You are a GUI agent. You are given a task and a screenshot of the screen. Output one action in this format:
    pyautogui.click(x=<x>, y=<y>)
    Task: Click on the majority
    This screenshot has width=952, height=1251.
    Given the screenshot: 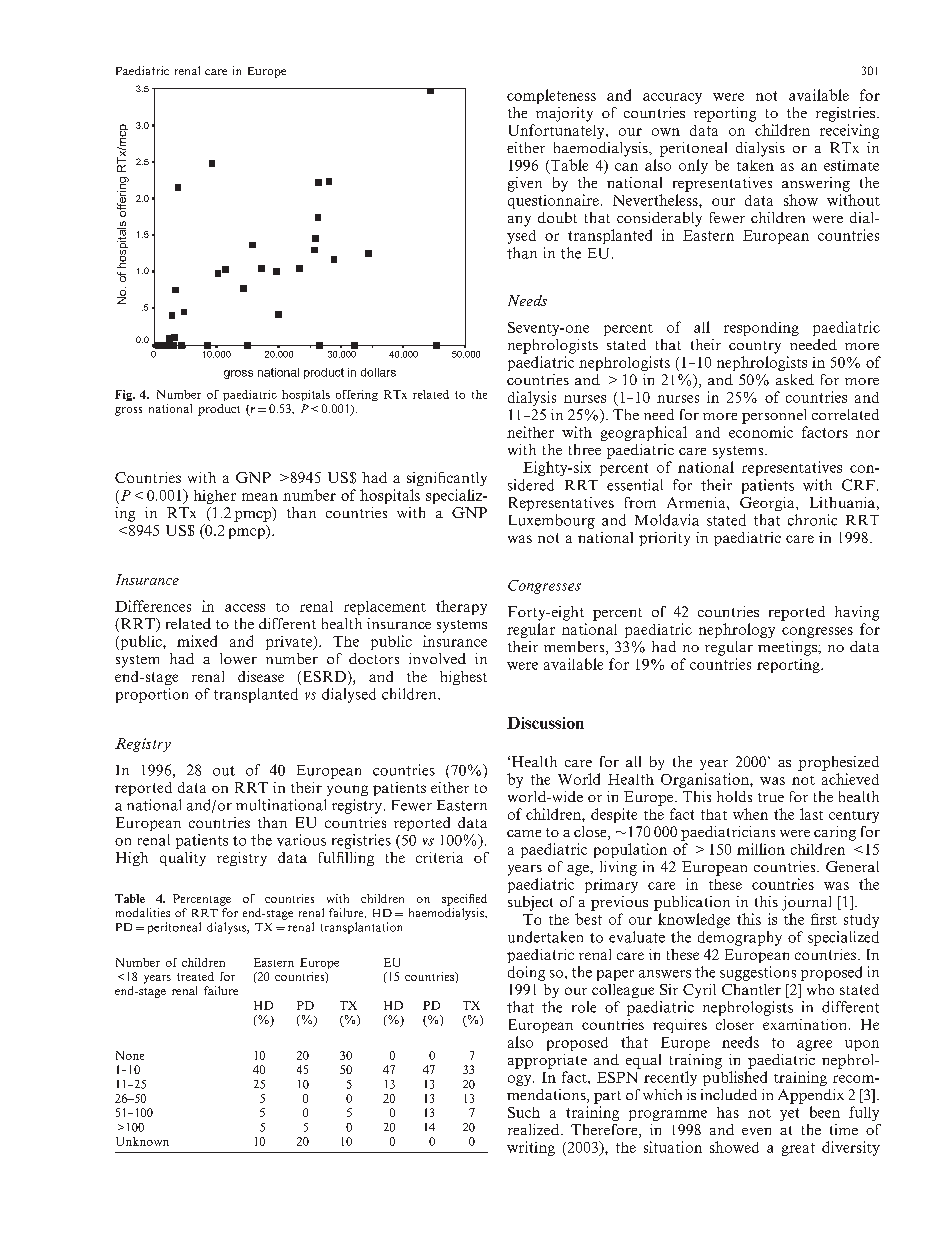 What is the action you would take?
    pyautogui.click(x=564, y=114)
